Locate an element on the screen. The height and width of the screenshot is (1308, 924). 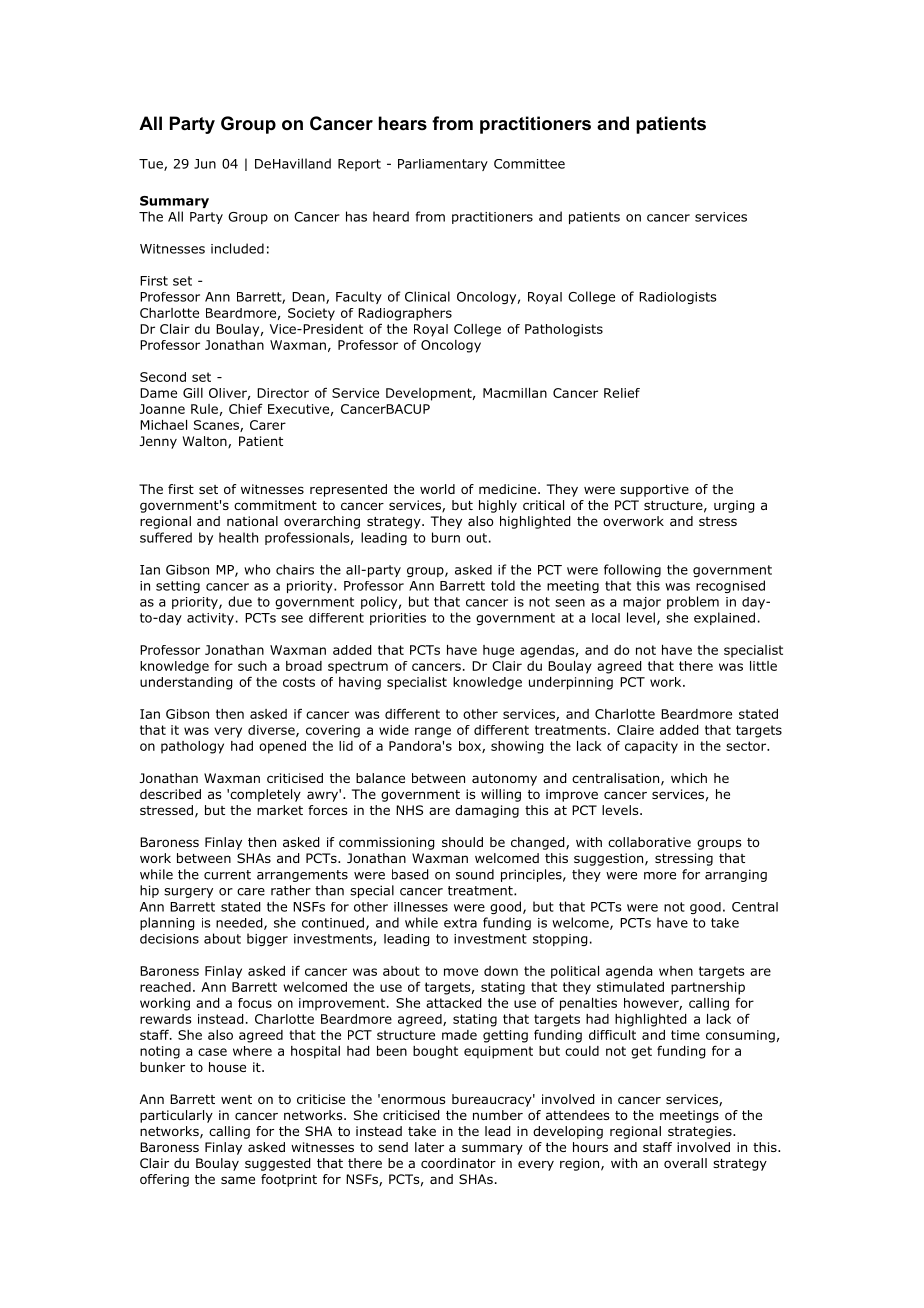
Committee is located at coordinates (529, 164).
